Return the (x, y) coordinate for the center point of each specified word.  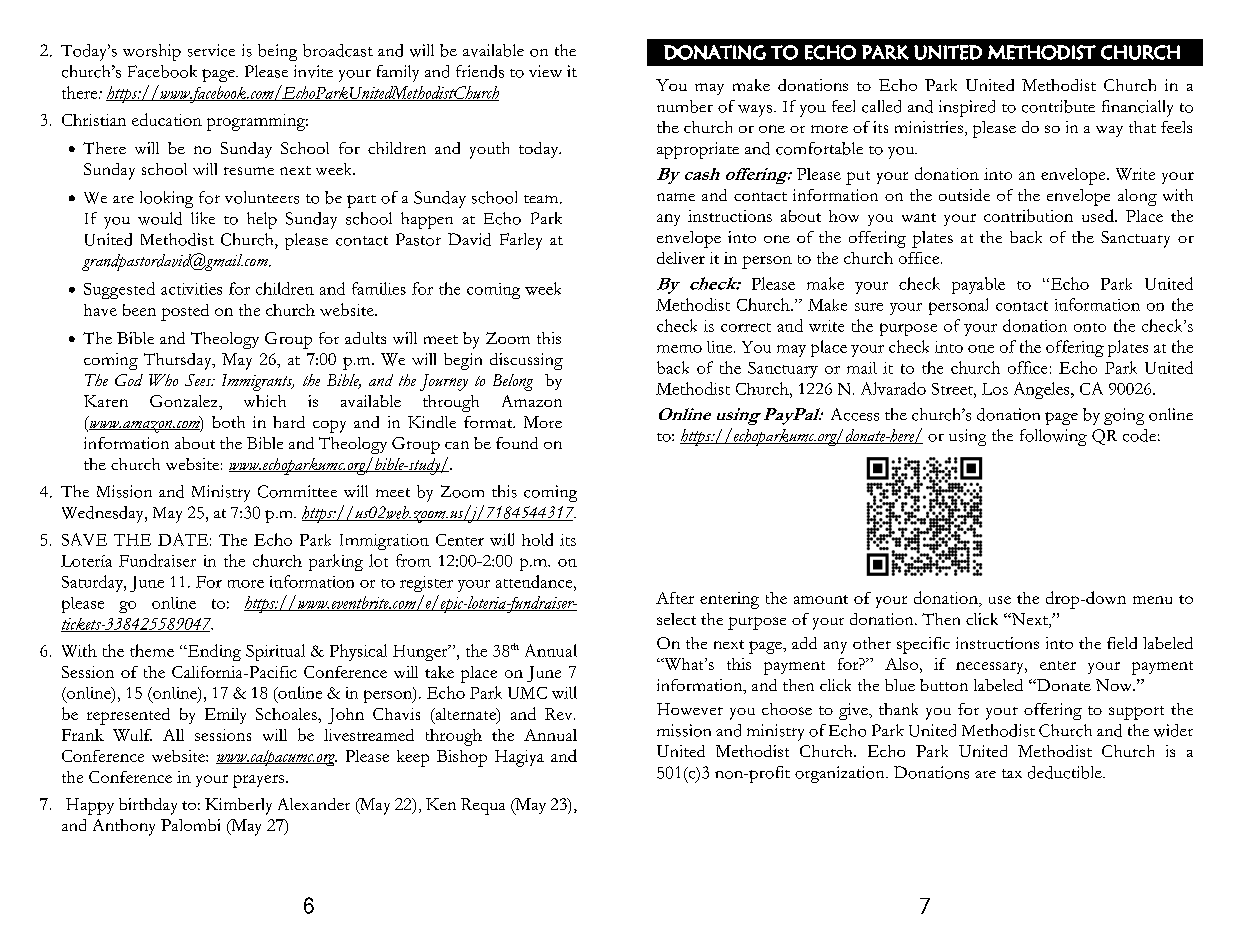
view (545, 71)
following (1053, 437)
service (211, 50)
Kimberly (238, 806)
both (228, 422)
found (517, 443)
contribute (1058, 106)
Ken (441, 804)
